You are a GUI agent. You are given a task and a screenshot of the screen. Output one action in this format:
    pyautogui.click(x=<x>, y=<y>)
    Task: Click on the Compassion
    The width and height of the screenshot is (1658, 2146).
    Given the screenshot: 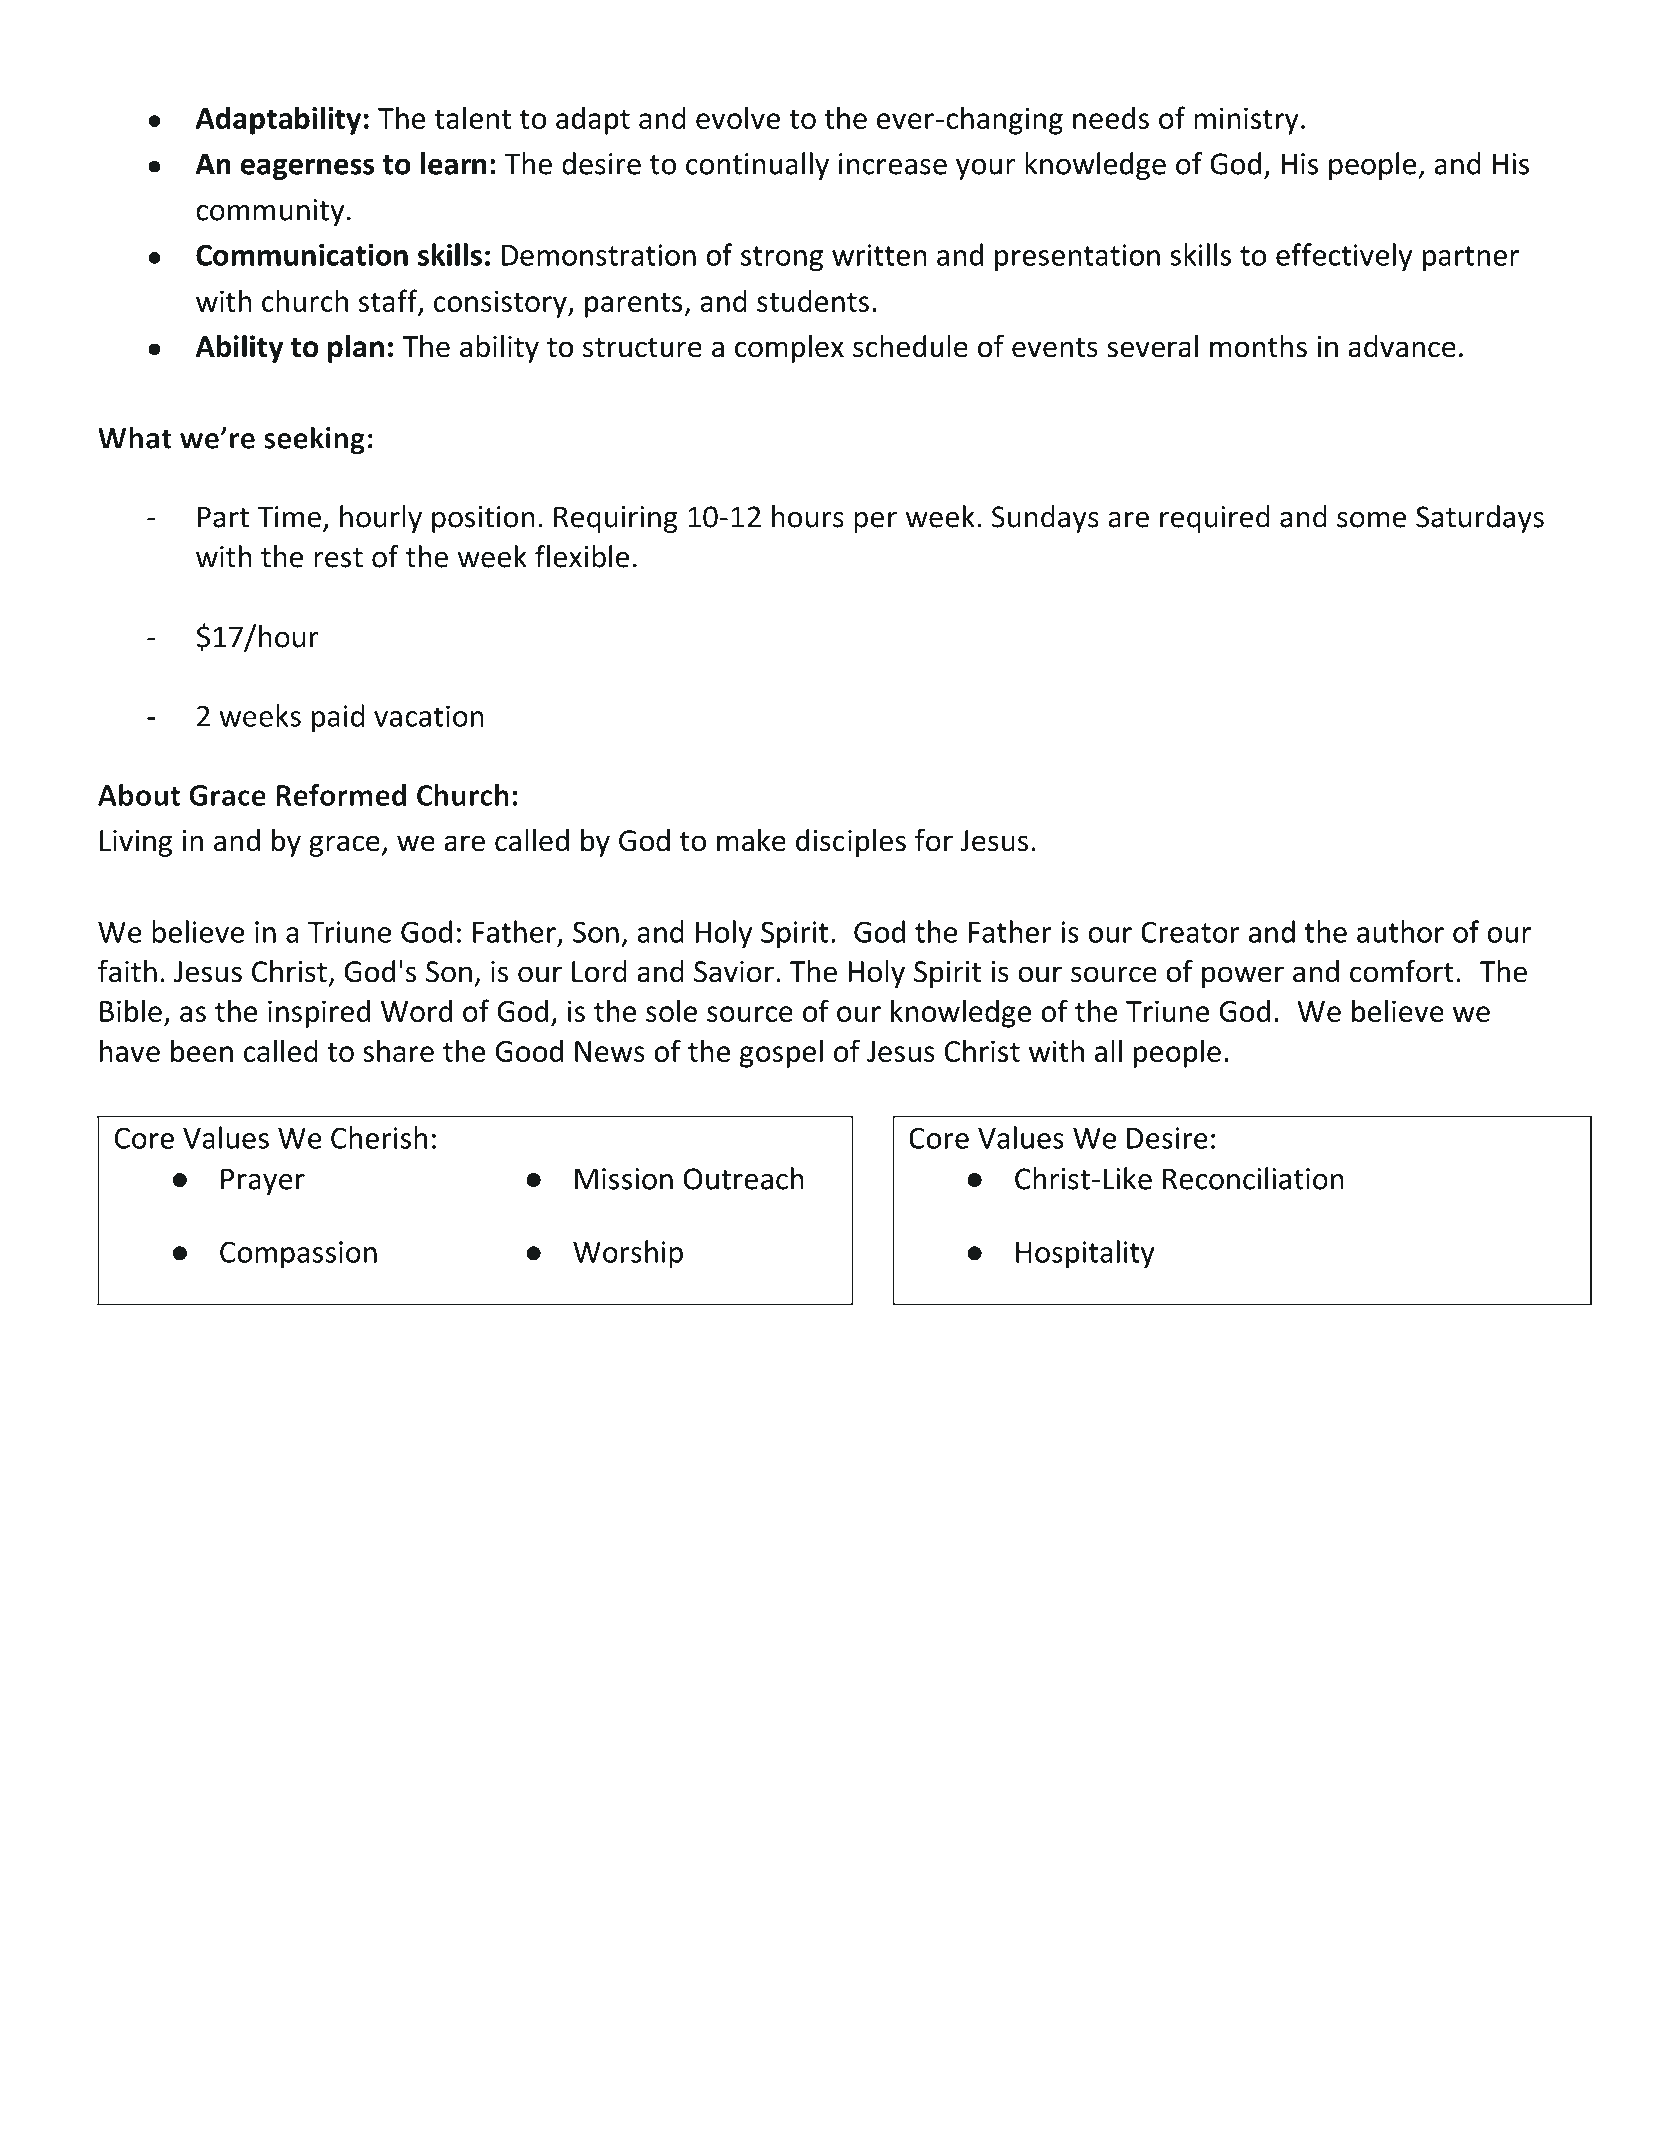 What is the action you would take?
    pyautogui.click(x=298, y=1255)
